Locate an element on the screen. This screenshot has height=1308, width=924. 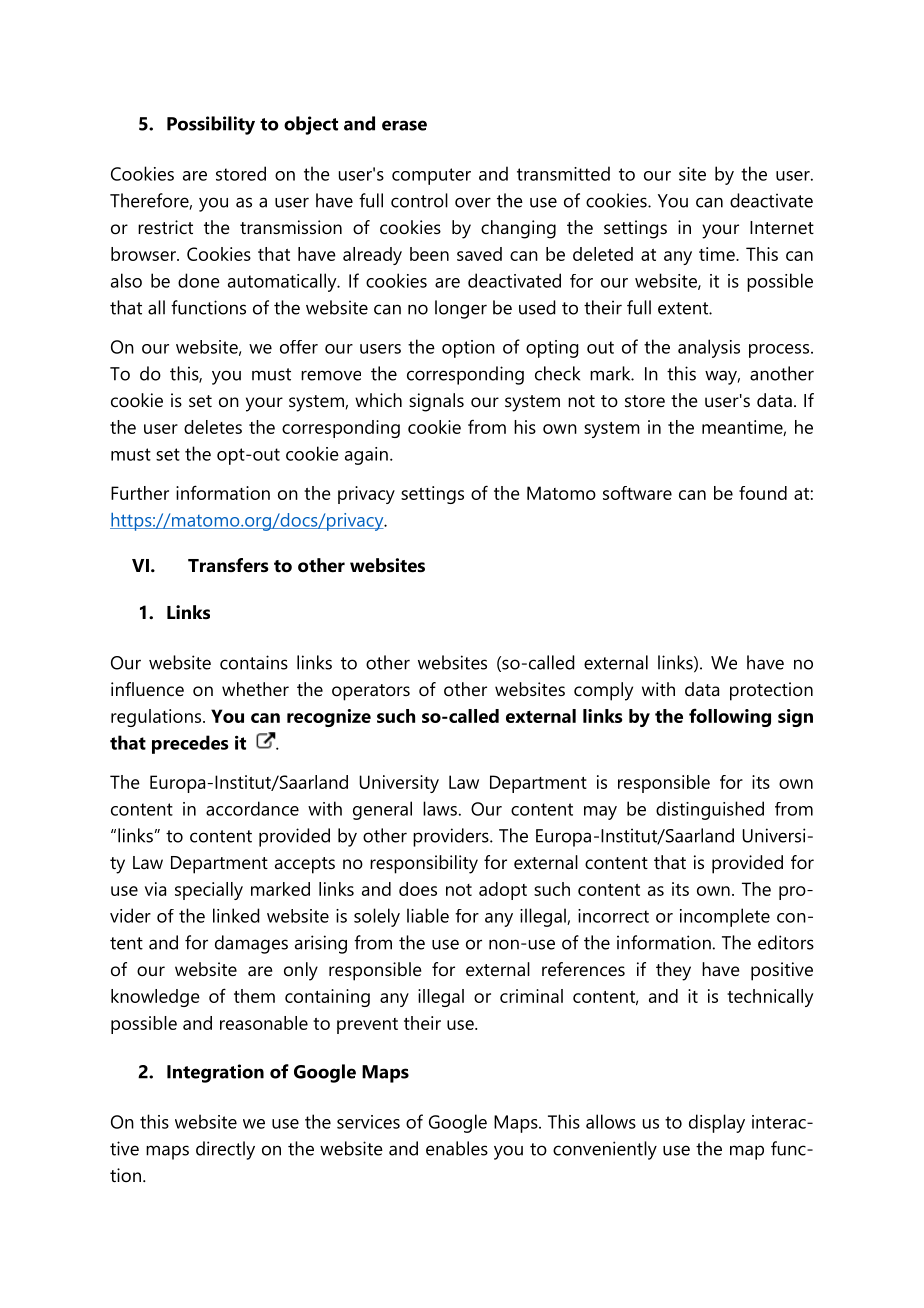
computer is located at coordinates (431, 176).
